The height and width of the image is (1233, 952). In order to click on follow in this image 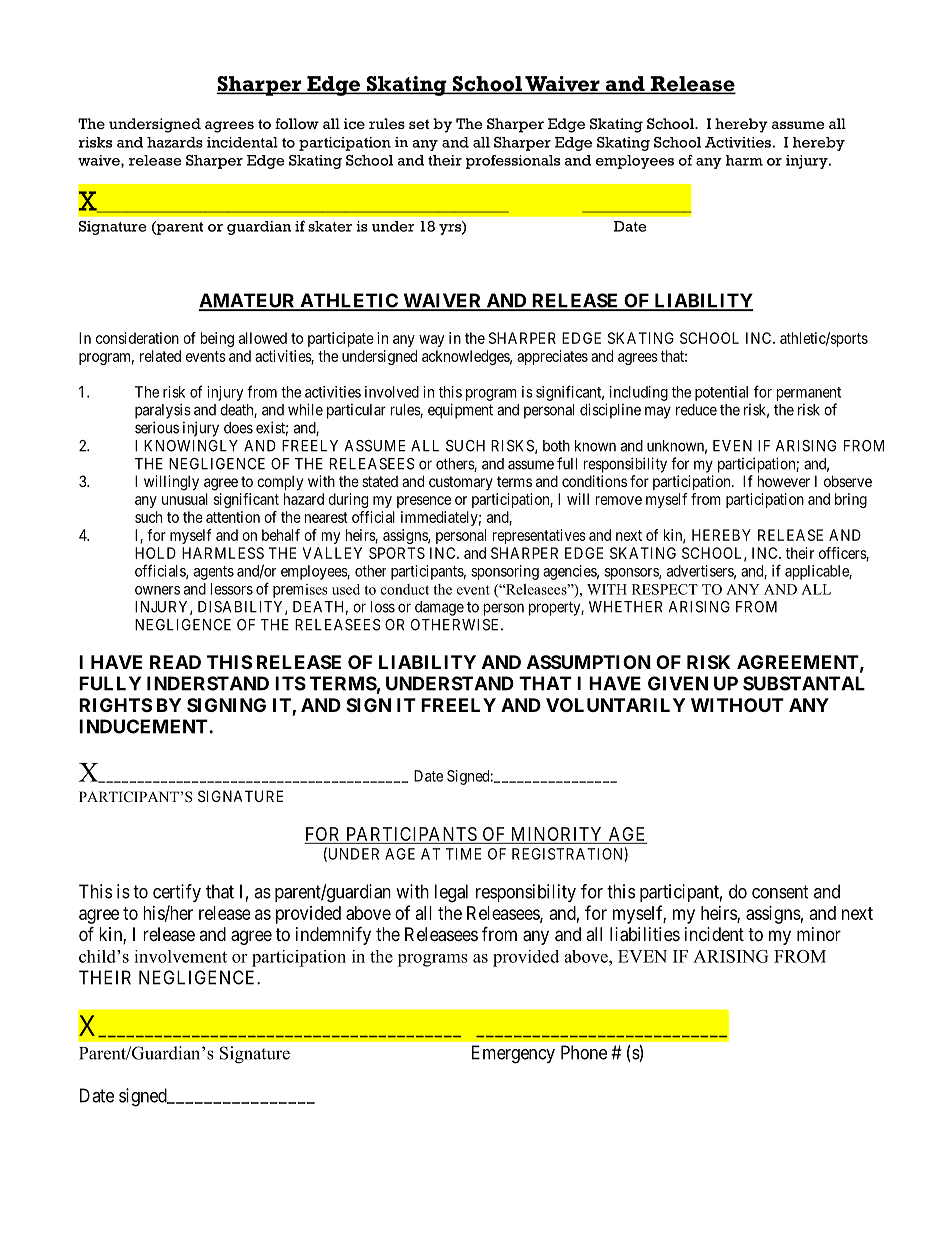, I will do `click(297, 123)`.
